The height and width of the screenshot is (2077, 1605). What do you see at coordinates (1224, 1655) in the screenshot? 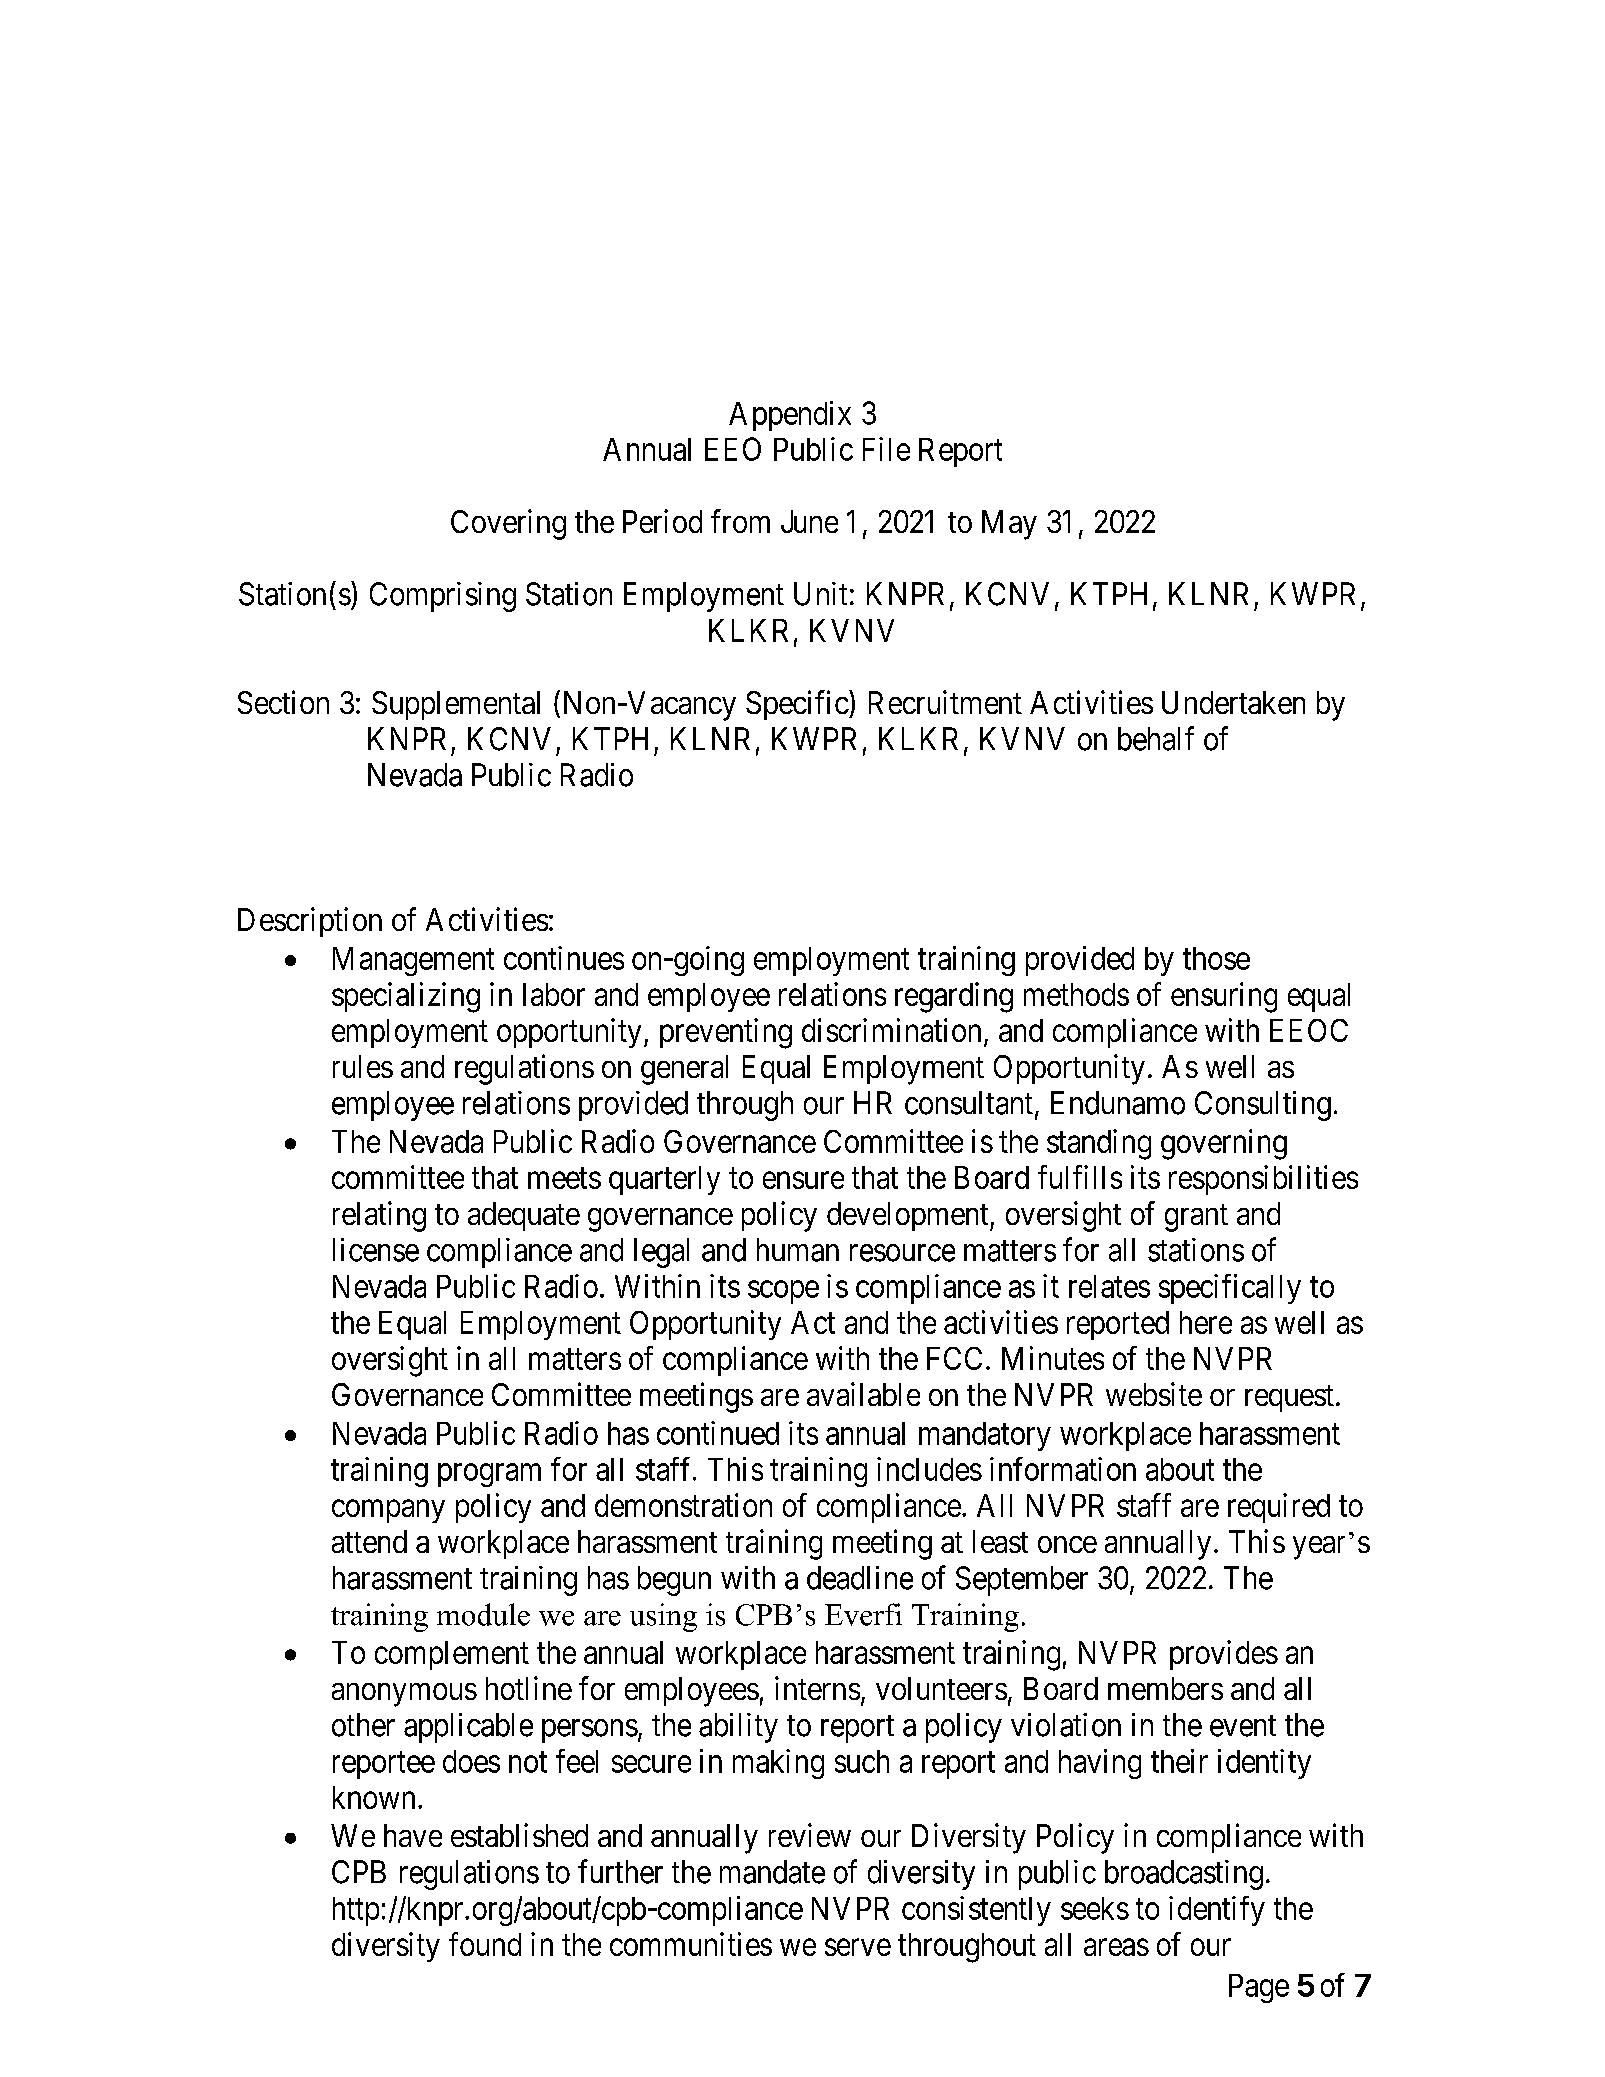
I see `provides` at bounding box center [1224, 1655].
